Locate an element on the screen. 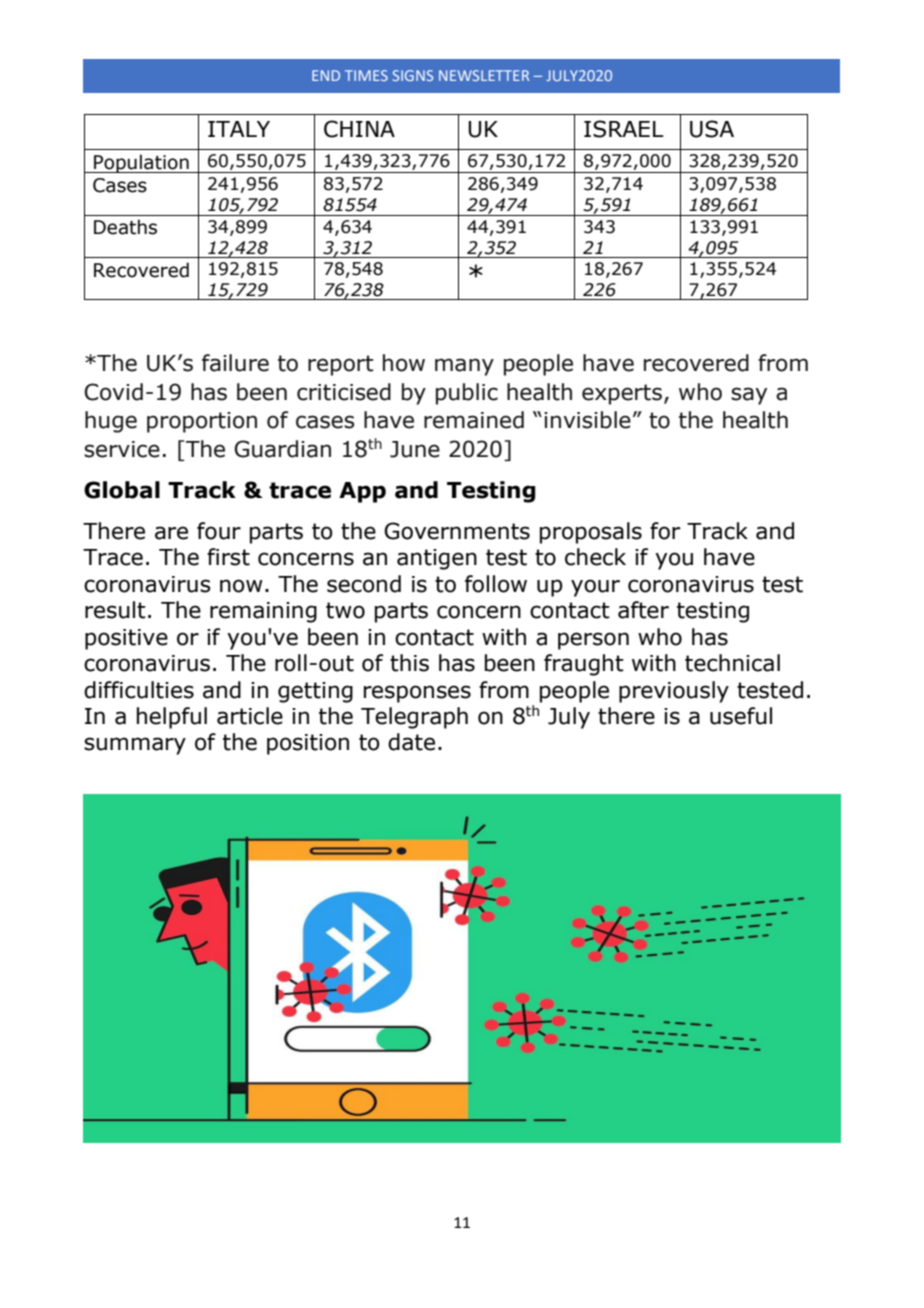 This screenshot has height=1308, width=924. ISRAEL is located at coordinates (624, 129).
